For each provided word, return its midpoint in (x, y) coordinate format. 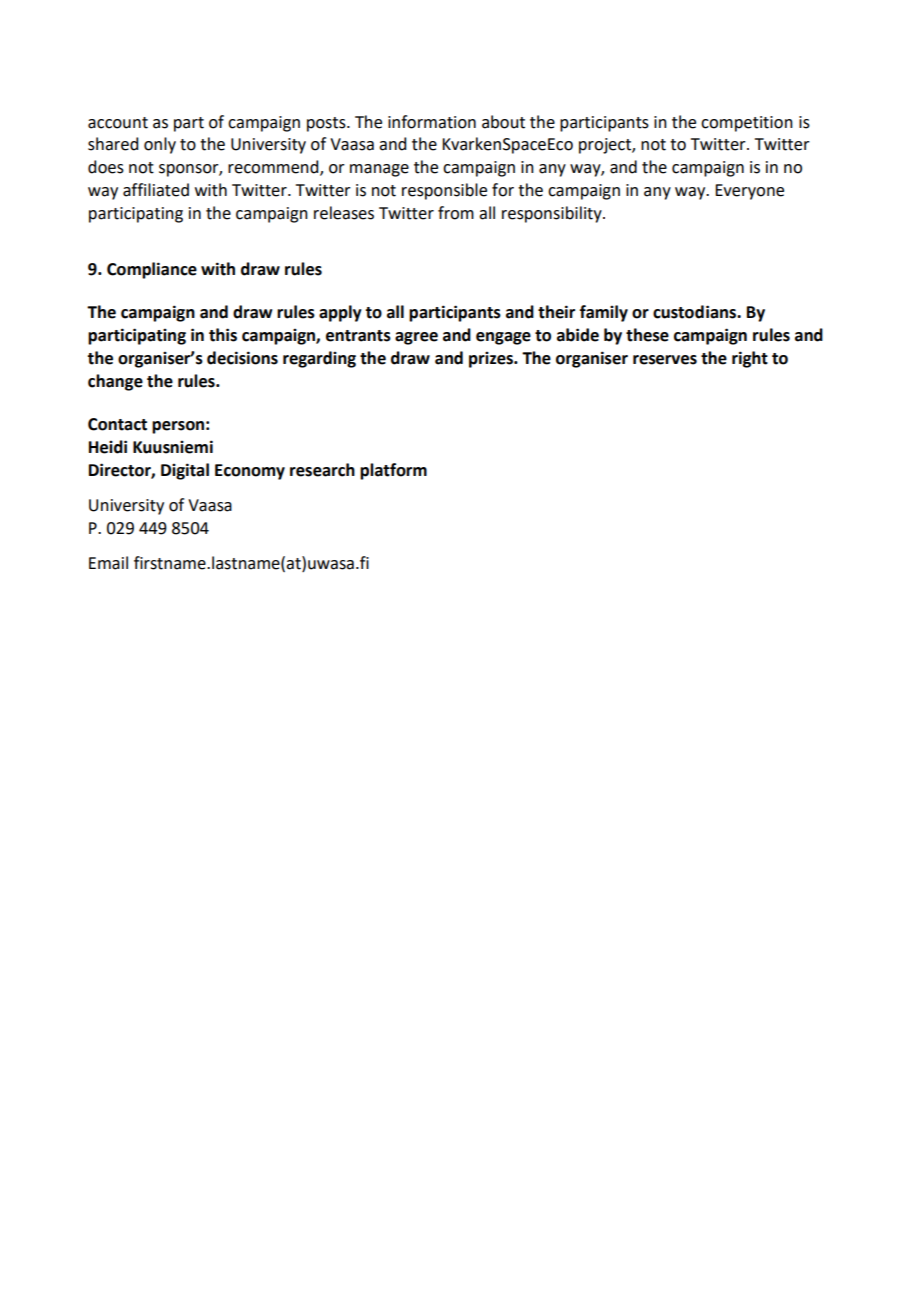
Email (108, 563)
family (604, 313)
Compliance (152, 270)
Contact (117, 424)
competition (747, 124)
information (432, 122)
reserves (665, 360)
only (160, 145)
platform (393, 471)
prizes (492, 360)
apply (340, 313)
